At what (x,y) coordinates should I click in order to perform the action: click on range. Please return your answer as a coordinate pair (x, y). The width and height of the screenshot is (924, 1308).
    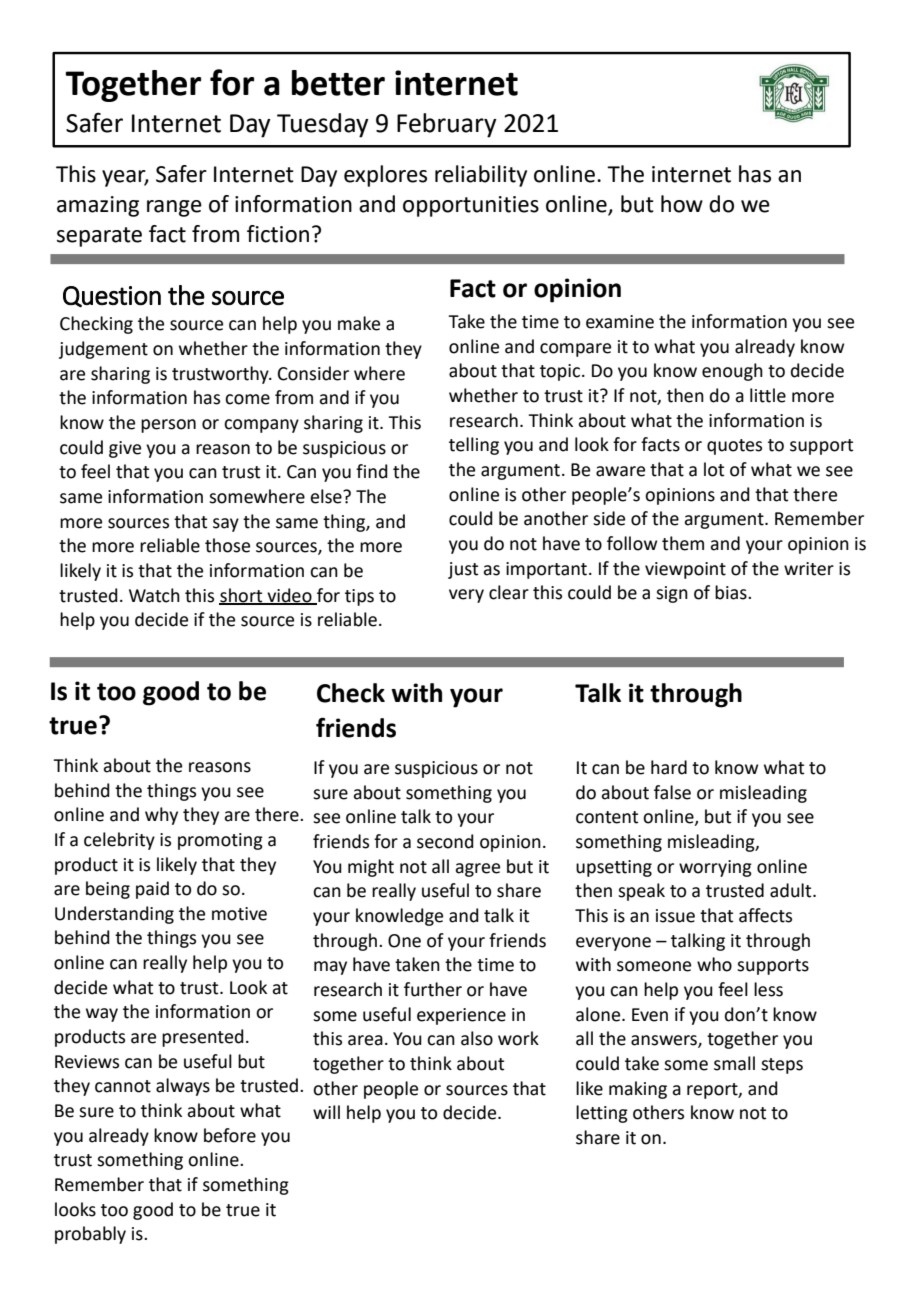
    Looking at the image, I should click on (174, 208).
